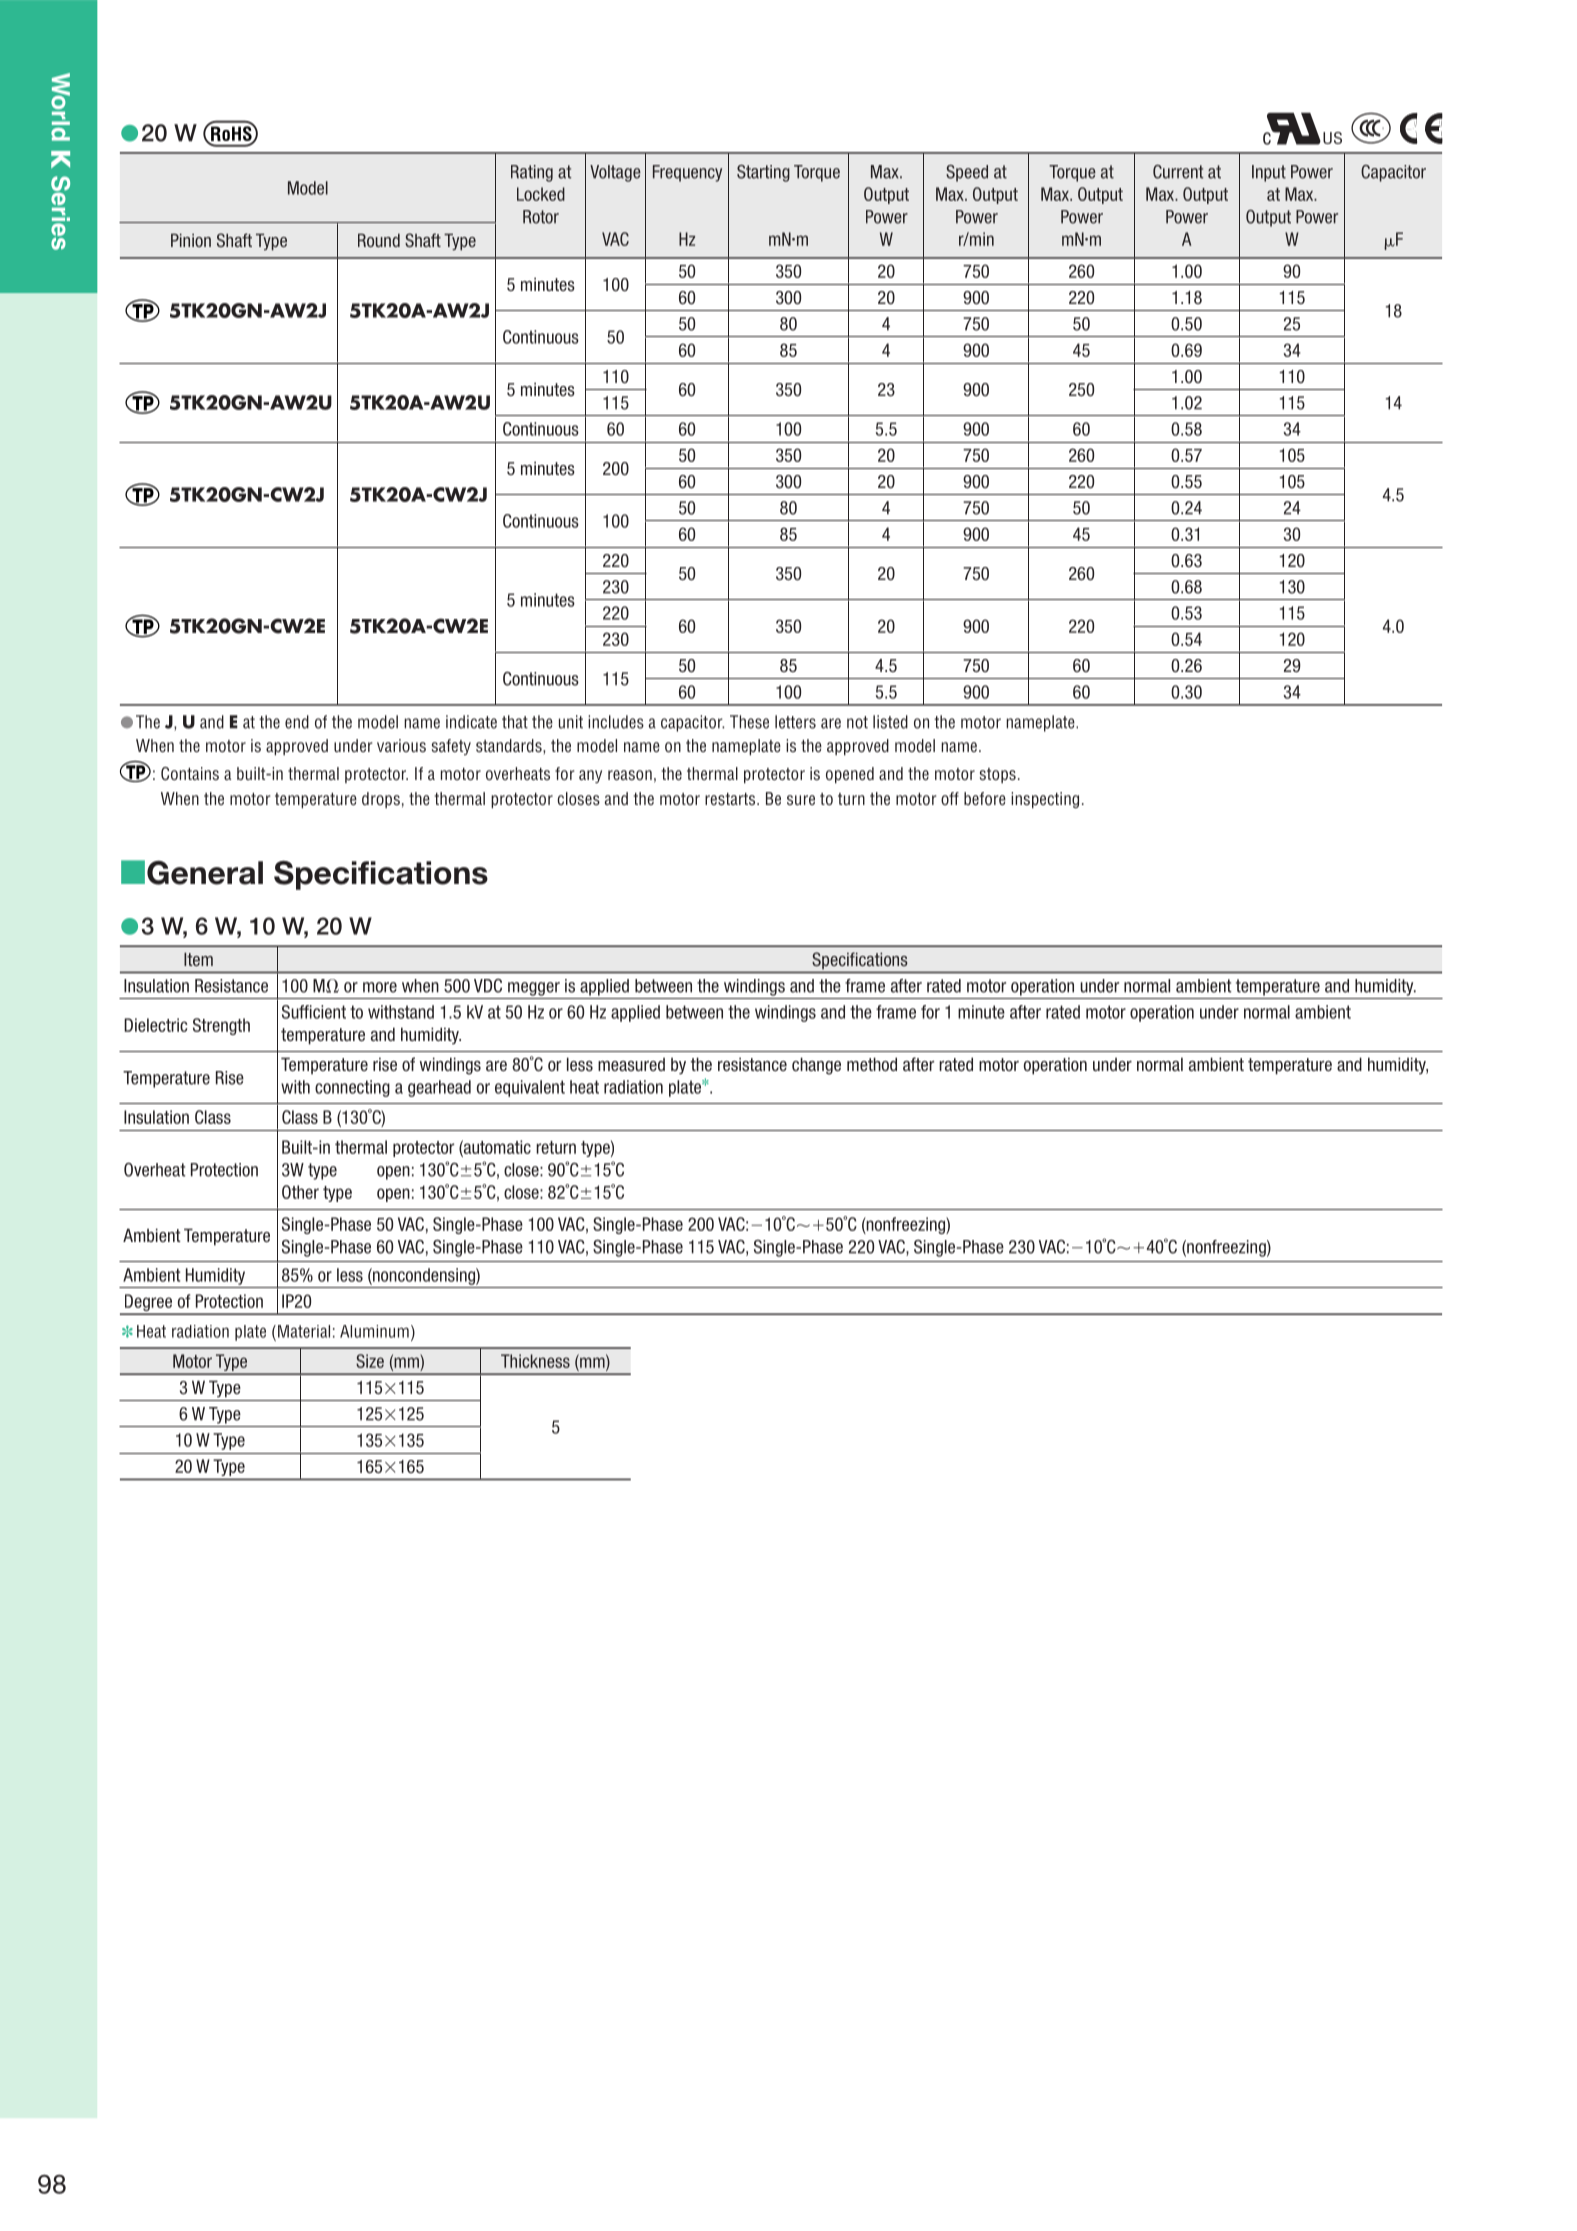 This document has height=2231, width=1577. Describe the element at coordinates (1269, 173) in the document. I see `Input` at that location.
